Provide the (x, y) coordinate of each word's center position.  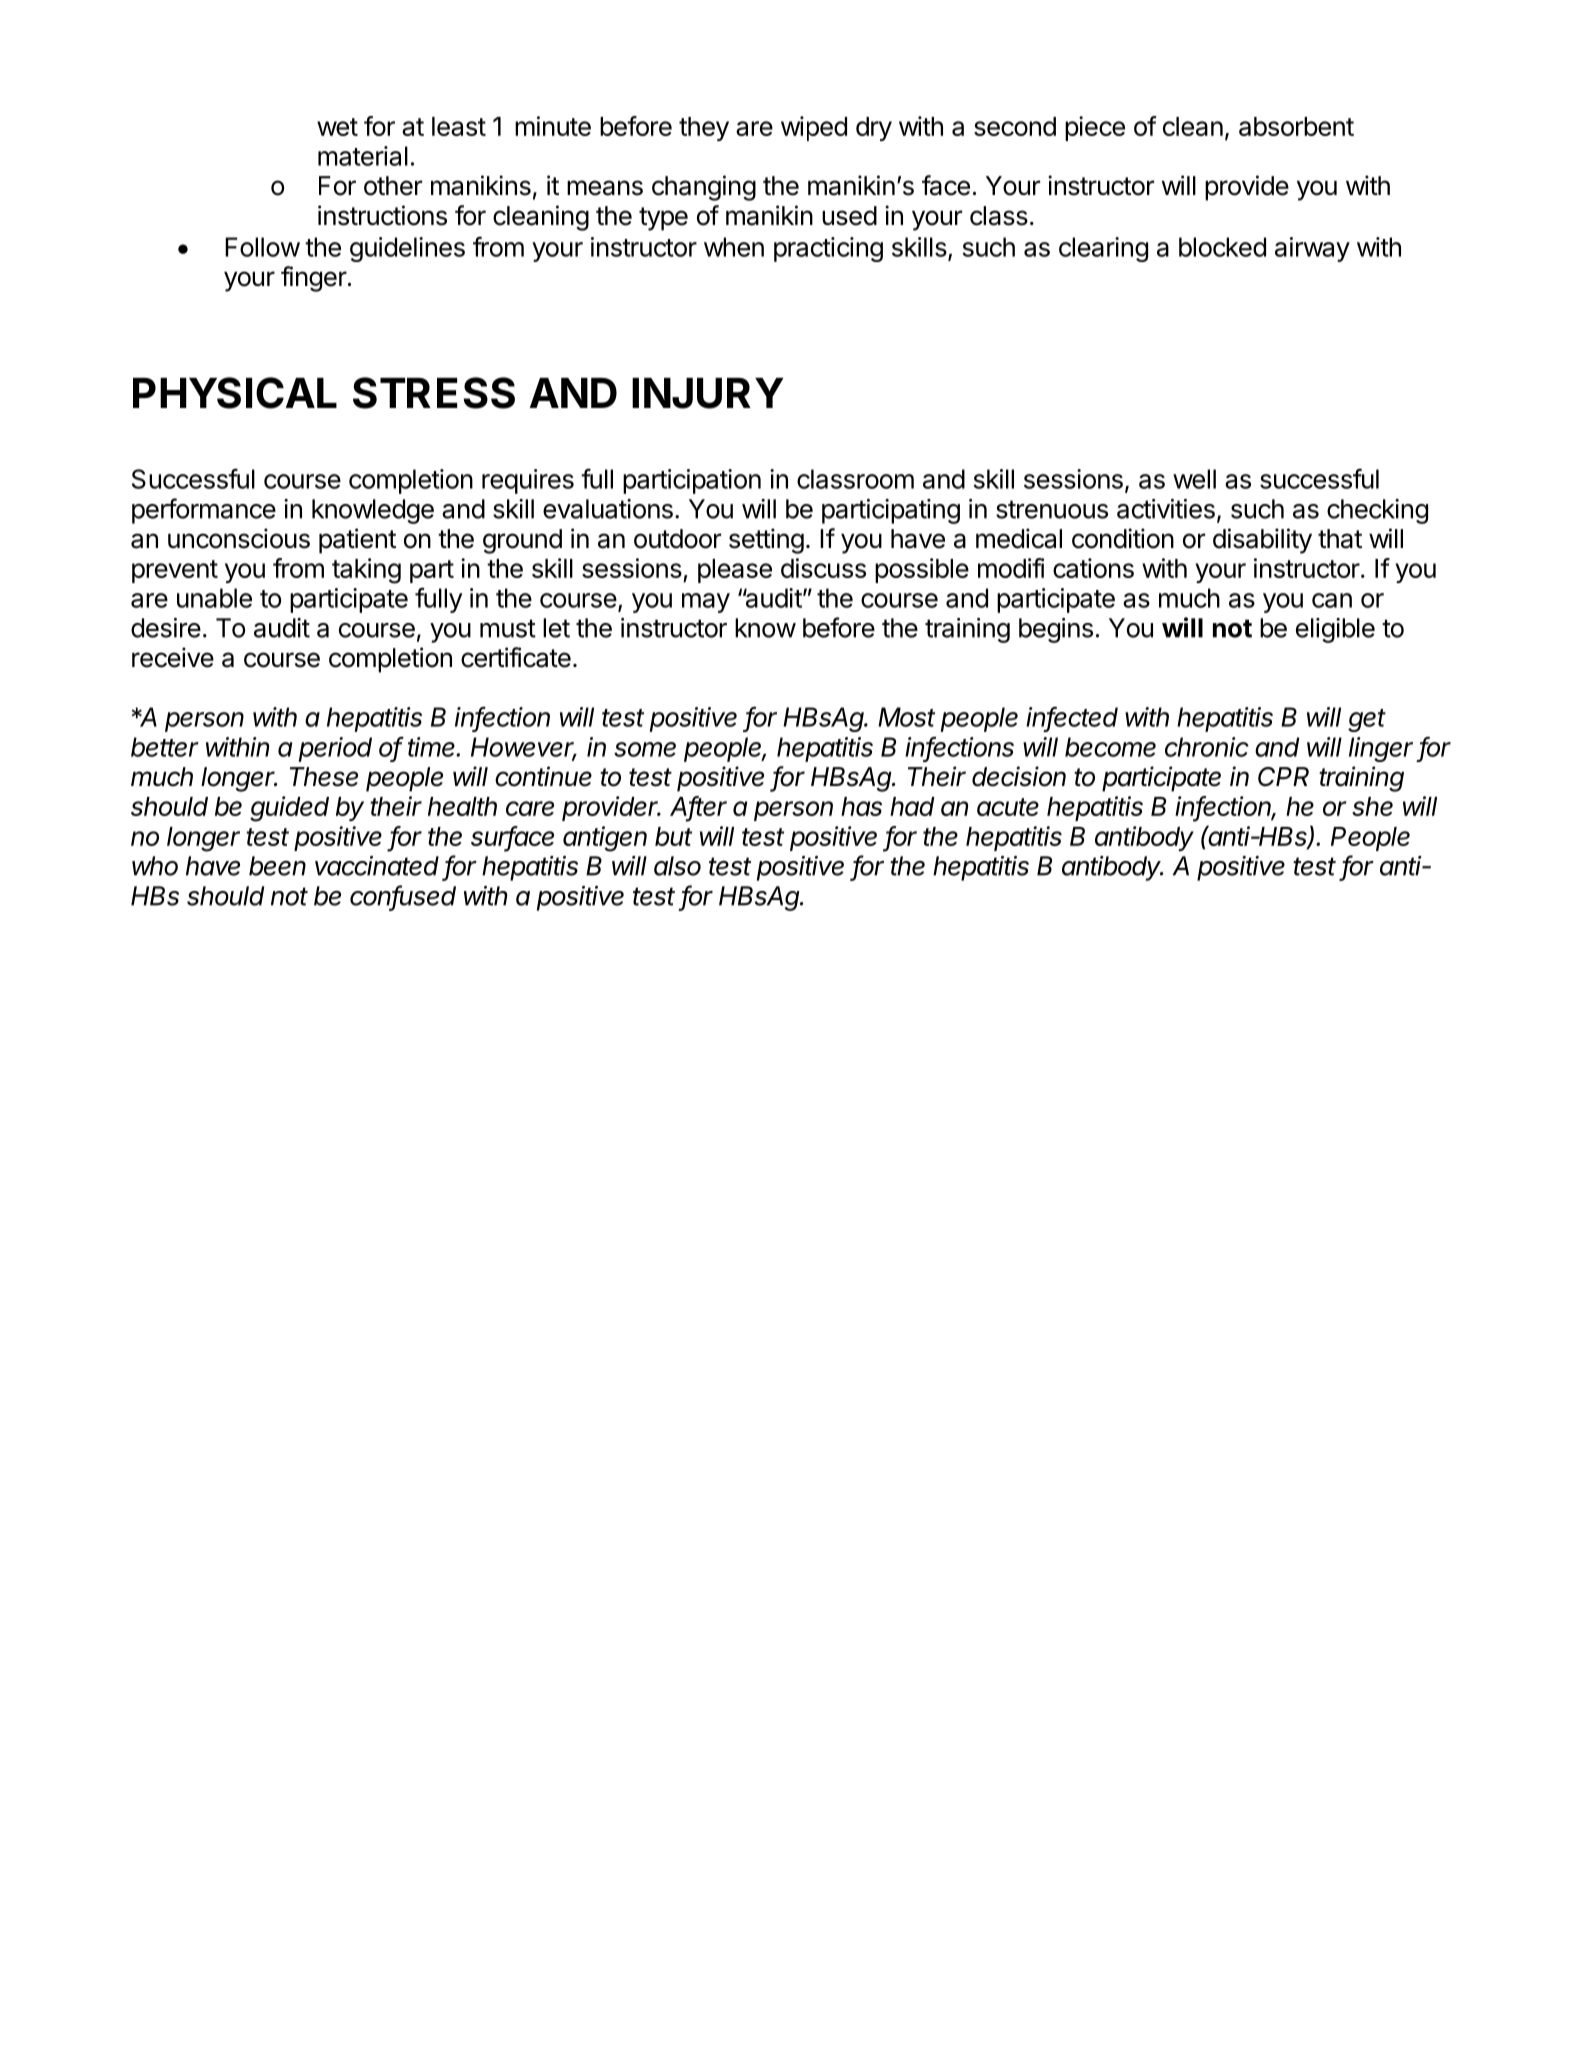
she (1372, 806)
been (277, 866)
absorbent (1296, 126)
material (363, 156)
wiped (814, 128)
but (673, 836)
